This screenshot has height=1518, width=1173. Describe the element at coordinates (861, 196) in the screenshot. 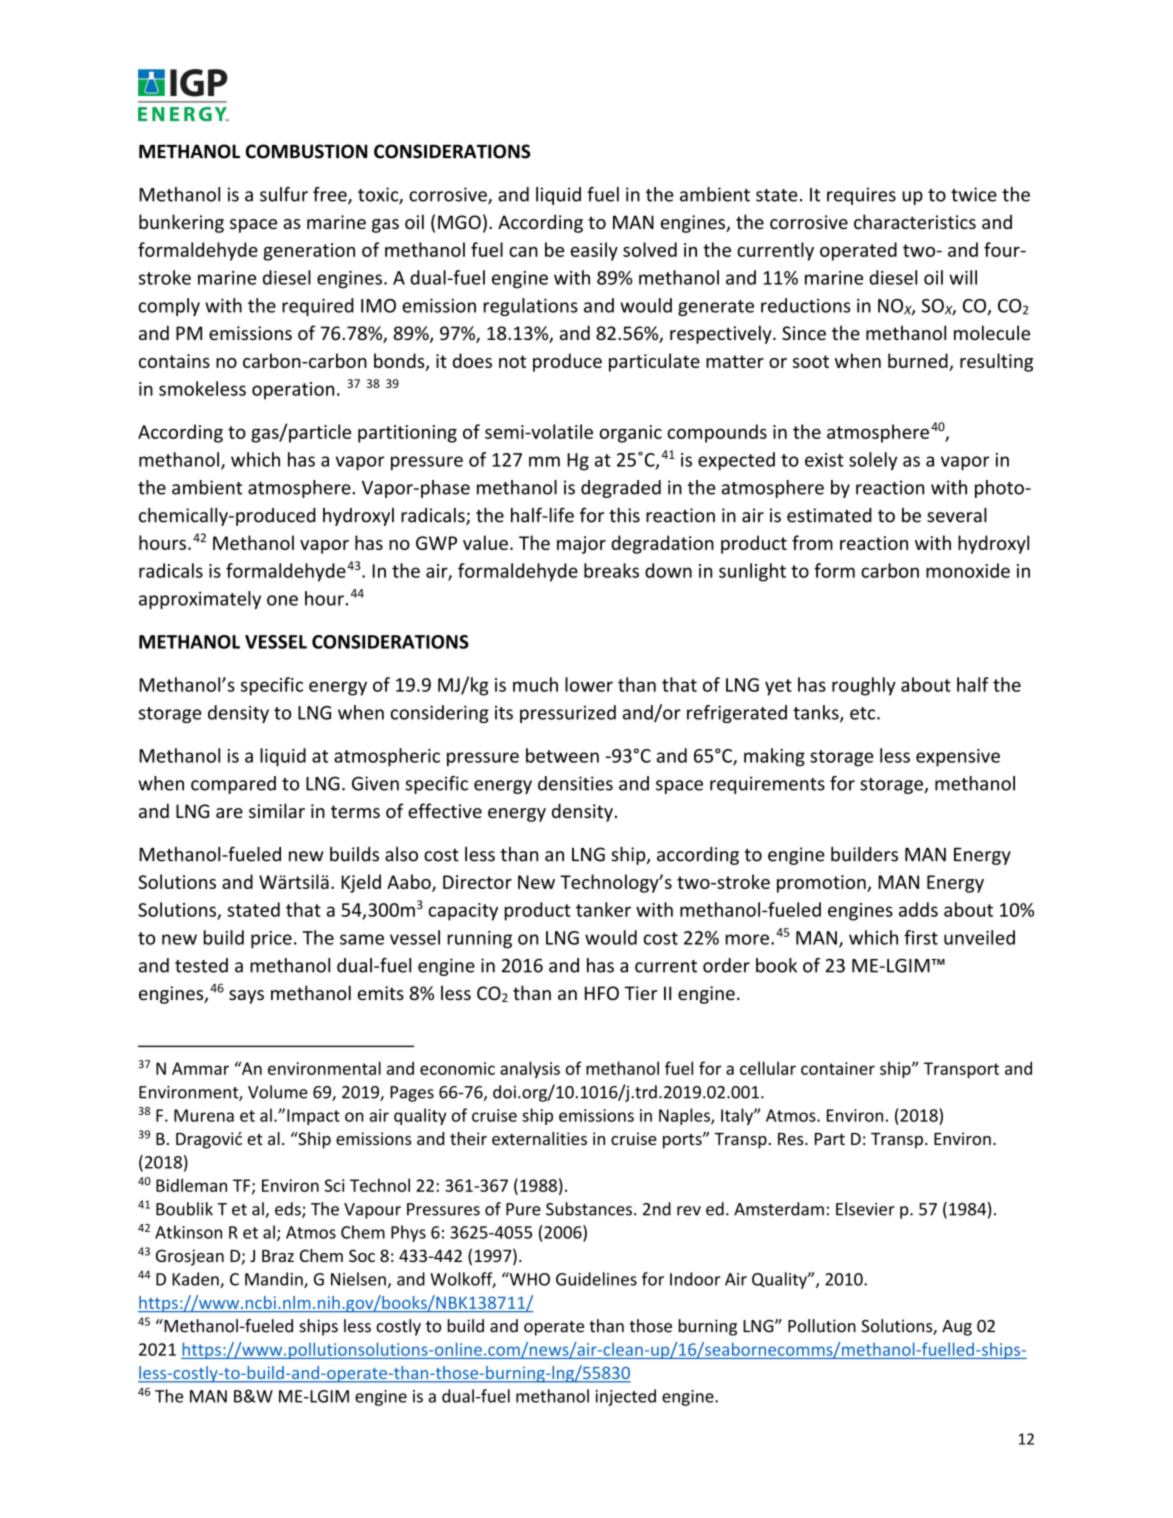

I see `requires` at that location.
